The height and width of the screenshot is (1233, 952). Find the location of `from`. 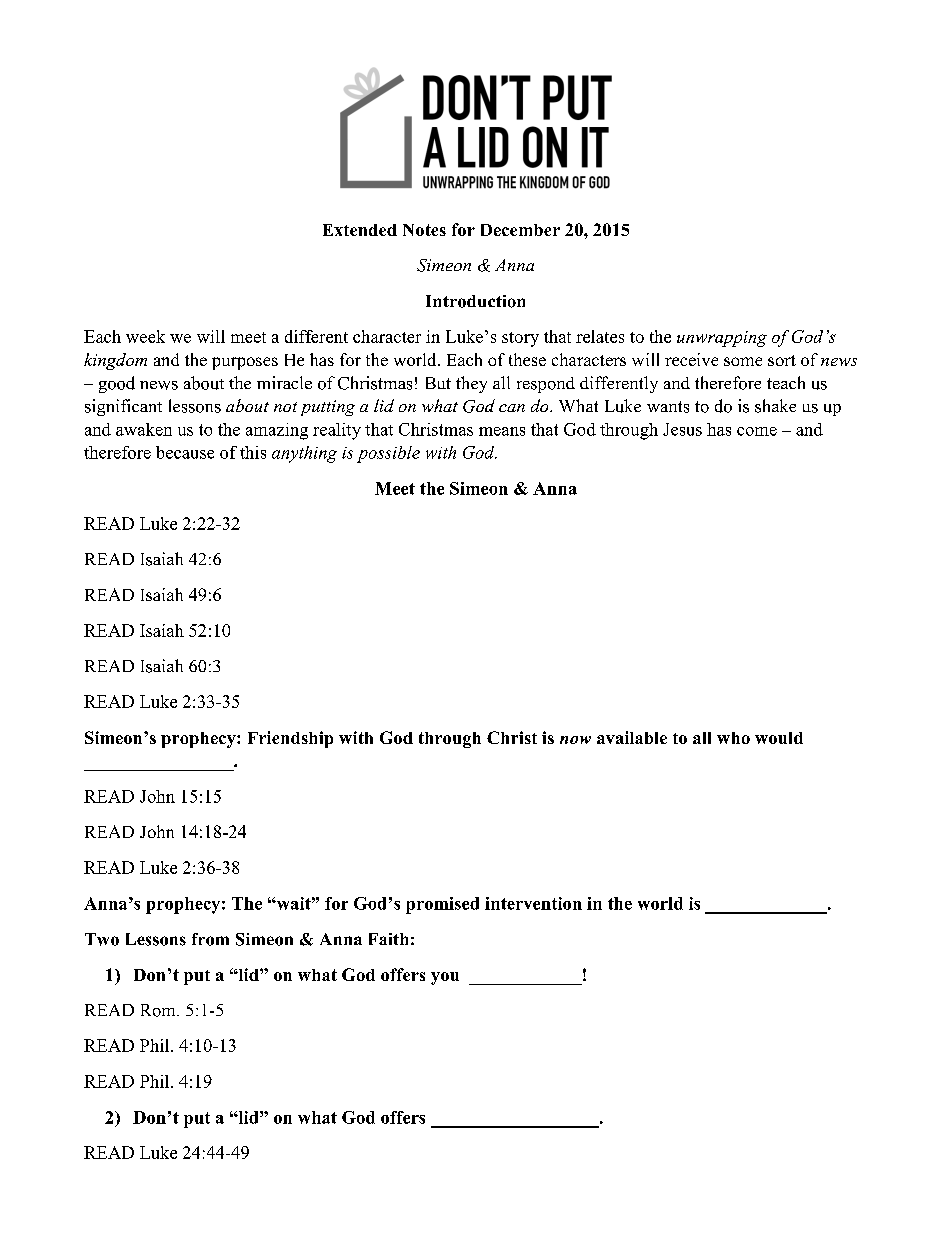

from is located at coordinates (210, 939).
